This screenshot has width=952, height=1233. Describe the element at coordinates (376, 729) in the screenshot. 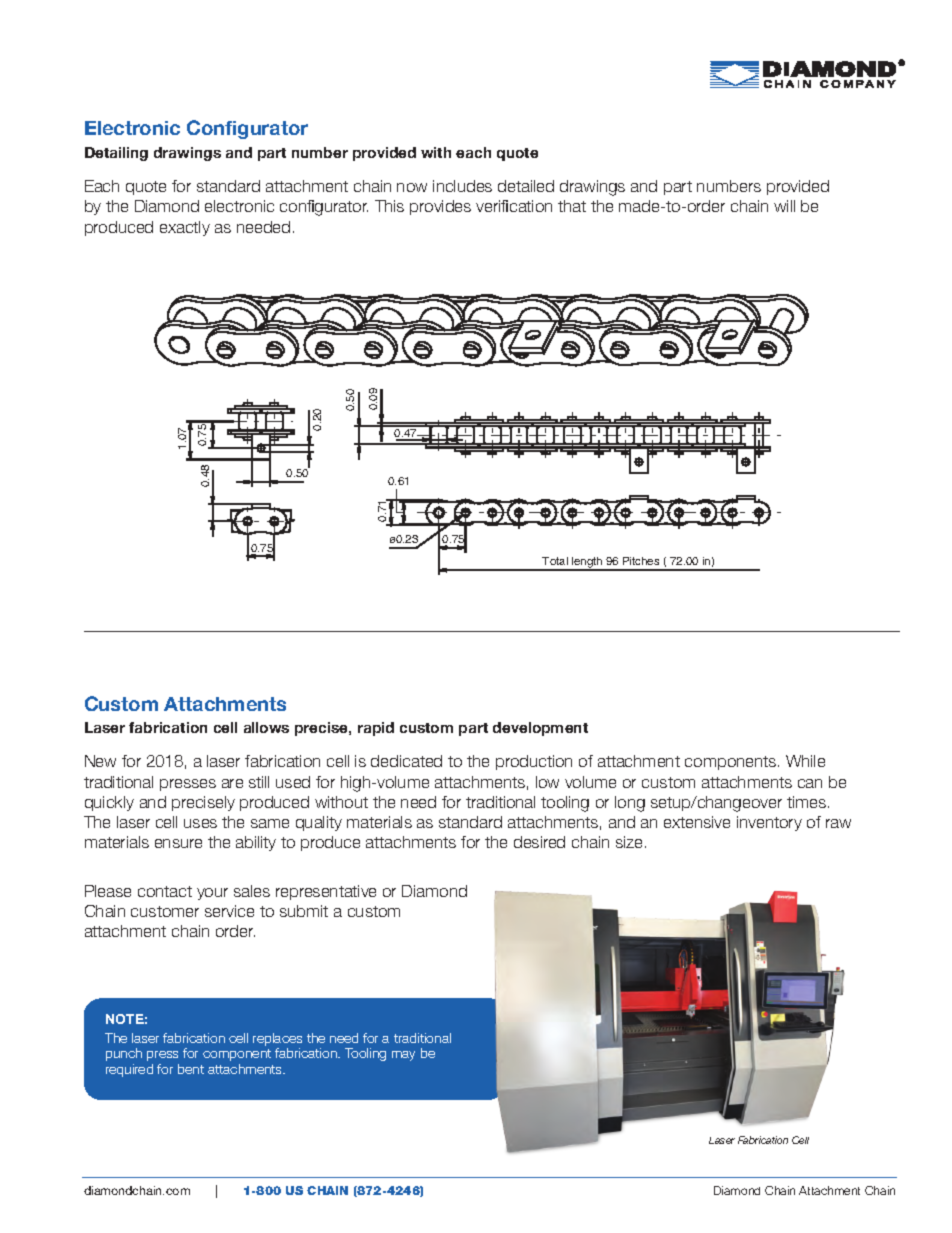

I see `rapid` at that location.
